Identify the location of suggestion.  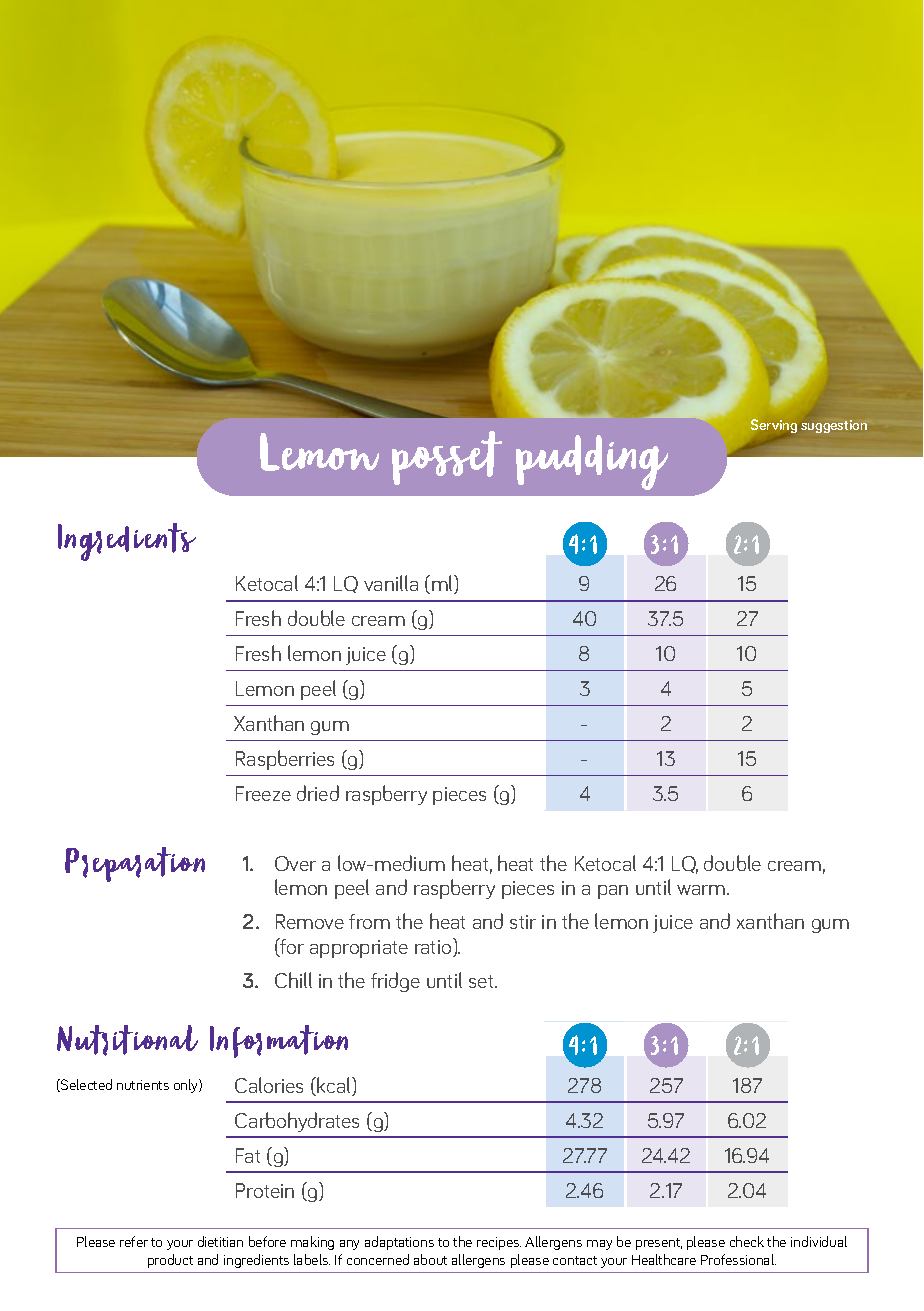
(834, 426).
